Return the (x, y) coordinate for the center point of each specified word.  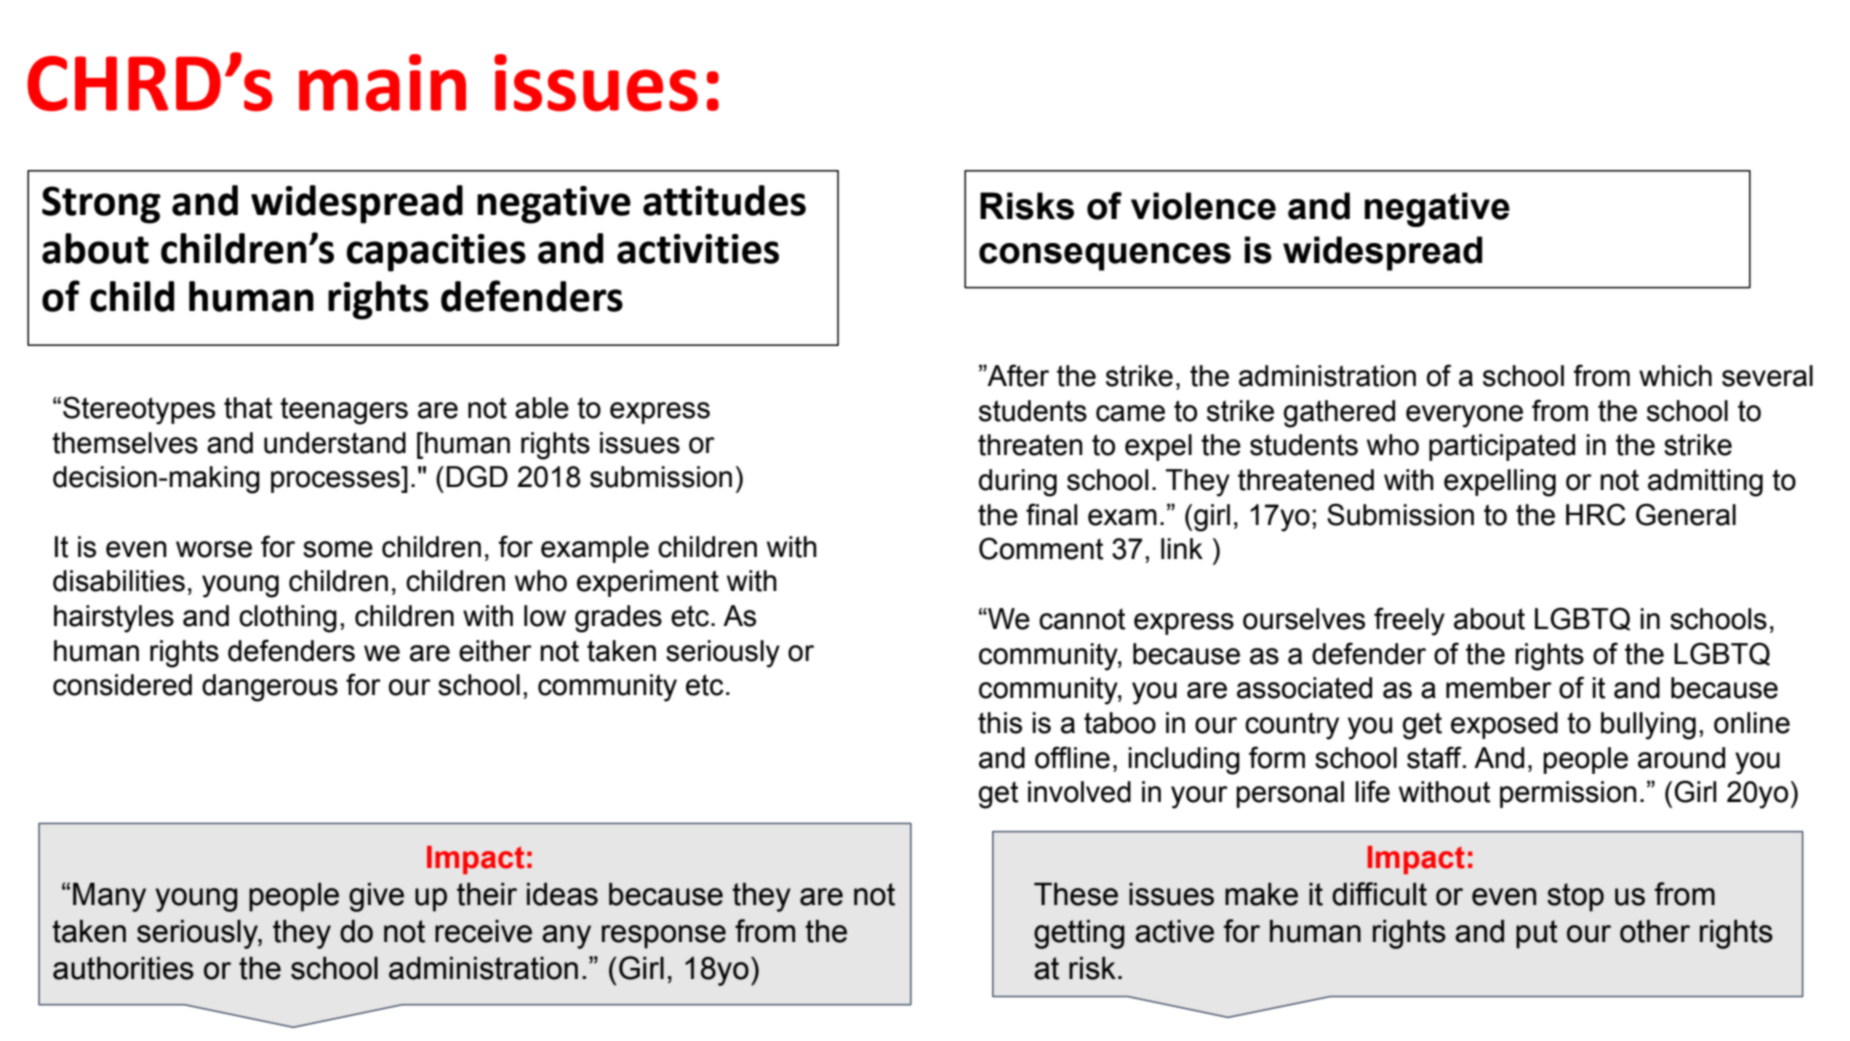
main (382, 82)
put (1537, 934)
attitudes (724, 200)
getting (1079, 934)
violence (1203, 206)
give (376, 897)
